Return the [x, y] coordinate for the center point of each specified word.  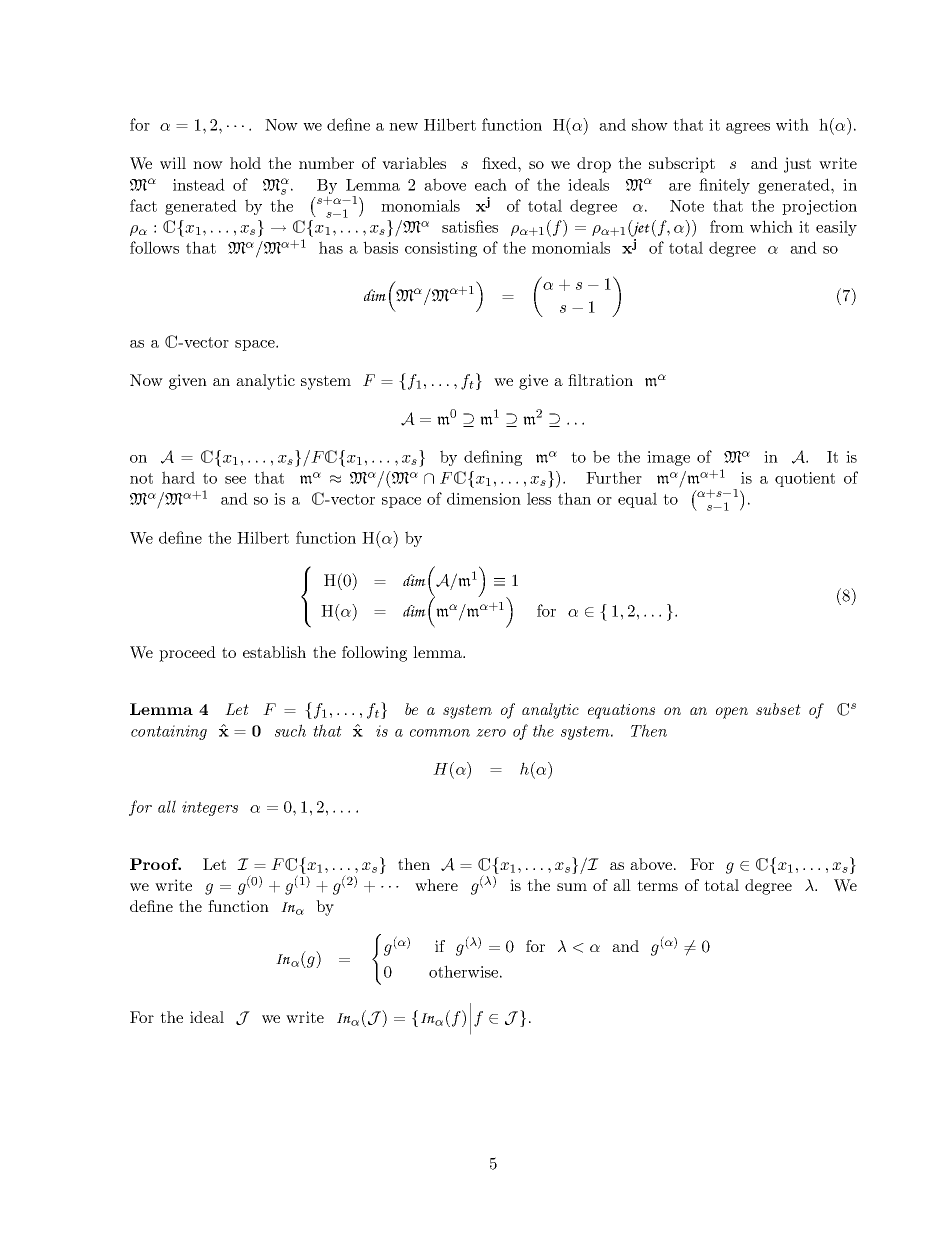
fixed [500, 163]
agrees [748, 128]
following [374, 654]
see [235, 480]
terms [657, 885]
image [668, 458]
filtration [600, 380]
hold [245, 163]
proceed [187, 654]
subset [778, 709]
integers [210, 808]
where [436, 885]
